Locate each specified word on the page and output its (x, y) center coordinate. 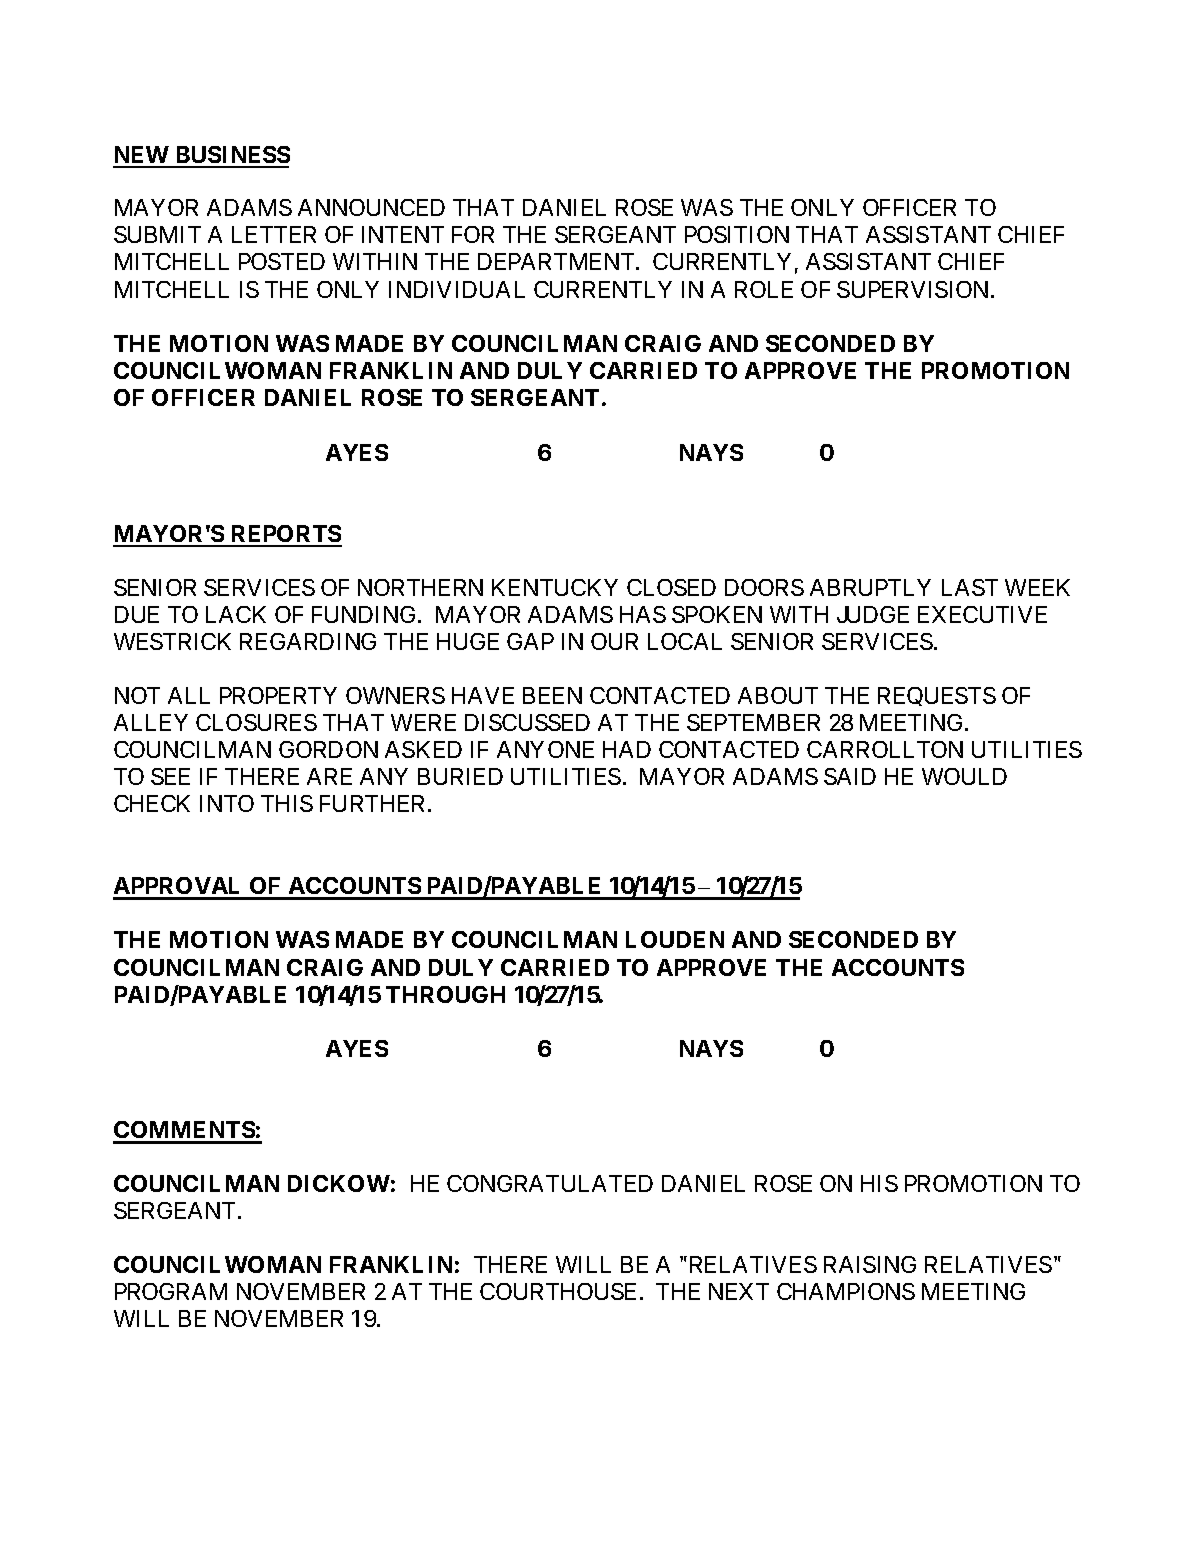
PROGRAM (171, 1291)
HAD (627, 749)
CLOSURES (256, 722)
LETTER (274, 234)
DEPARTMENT (557, 261)
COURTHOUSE (558, 1291)
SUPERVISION (914, 289)
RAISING (870, 1264)
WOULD (964, 776)
